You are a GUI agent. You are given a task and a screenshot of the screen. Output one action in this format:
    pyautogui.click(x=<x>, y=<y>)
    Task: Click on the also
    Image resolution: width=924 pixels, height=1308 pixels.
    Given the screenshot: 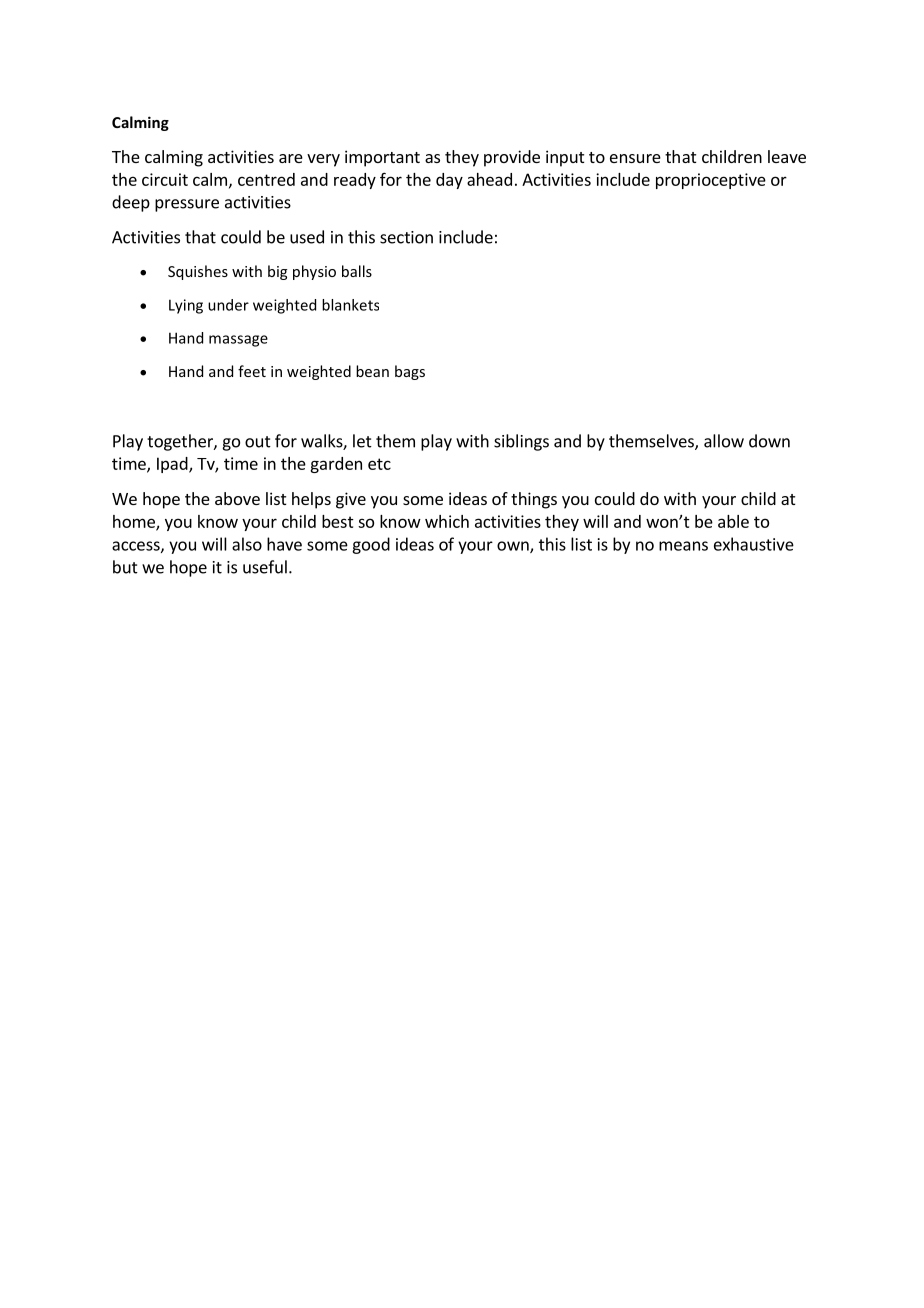 What is the action you would take?
    pyautogui.click(x=247, y=544)
